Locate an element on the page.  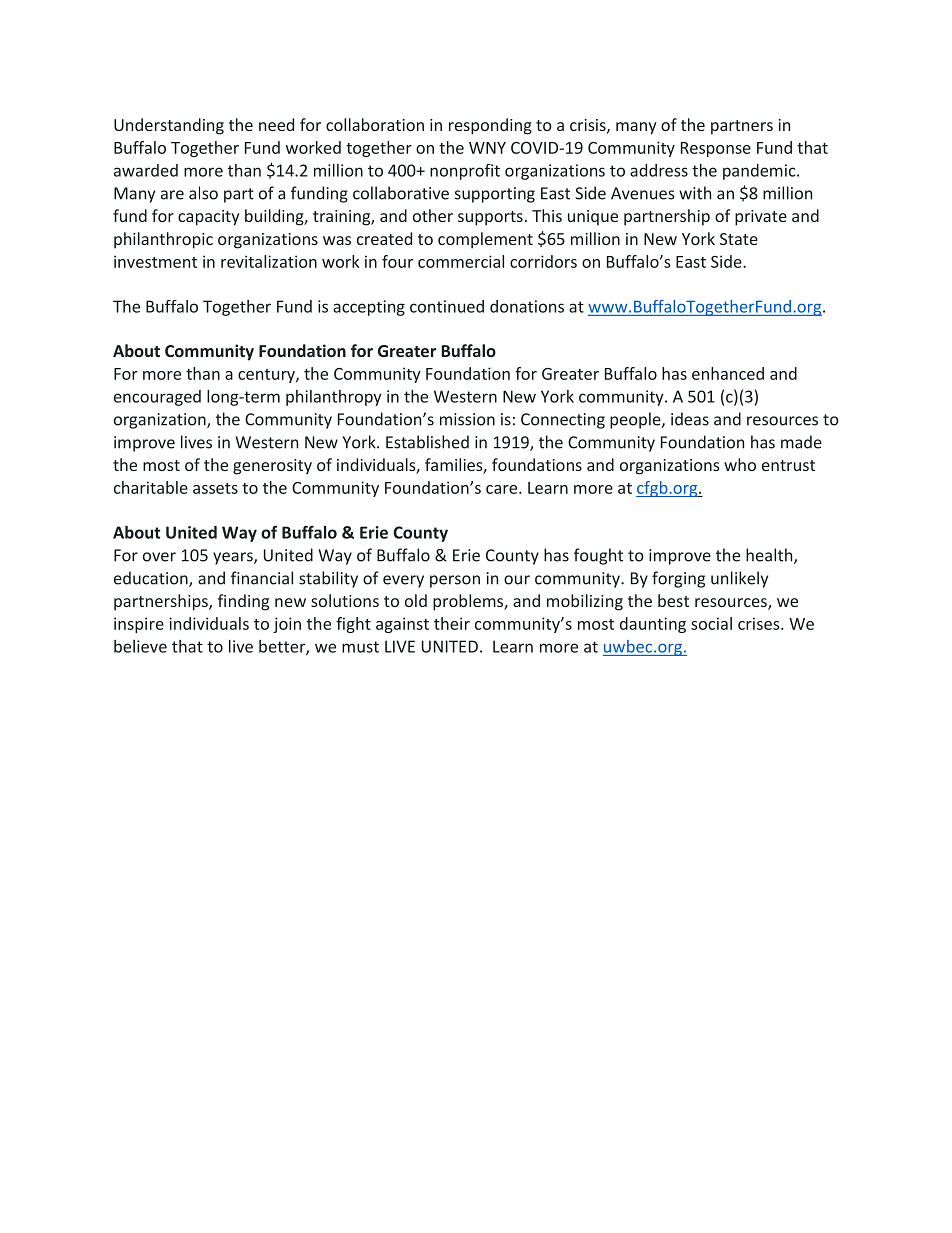
who is located at coordinates (740, 464).
